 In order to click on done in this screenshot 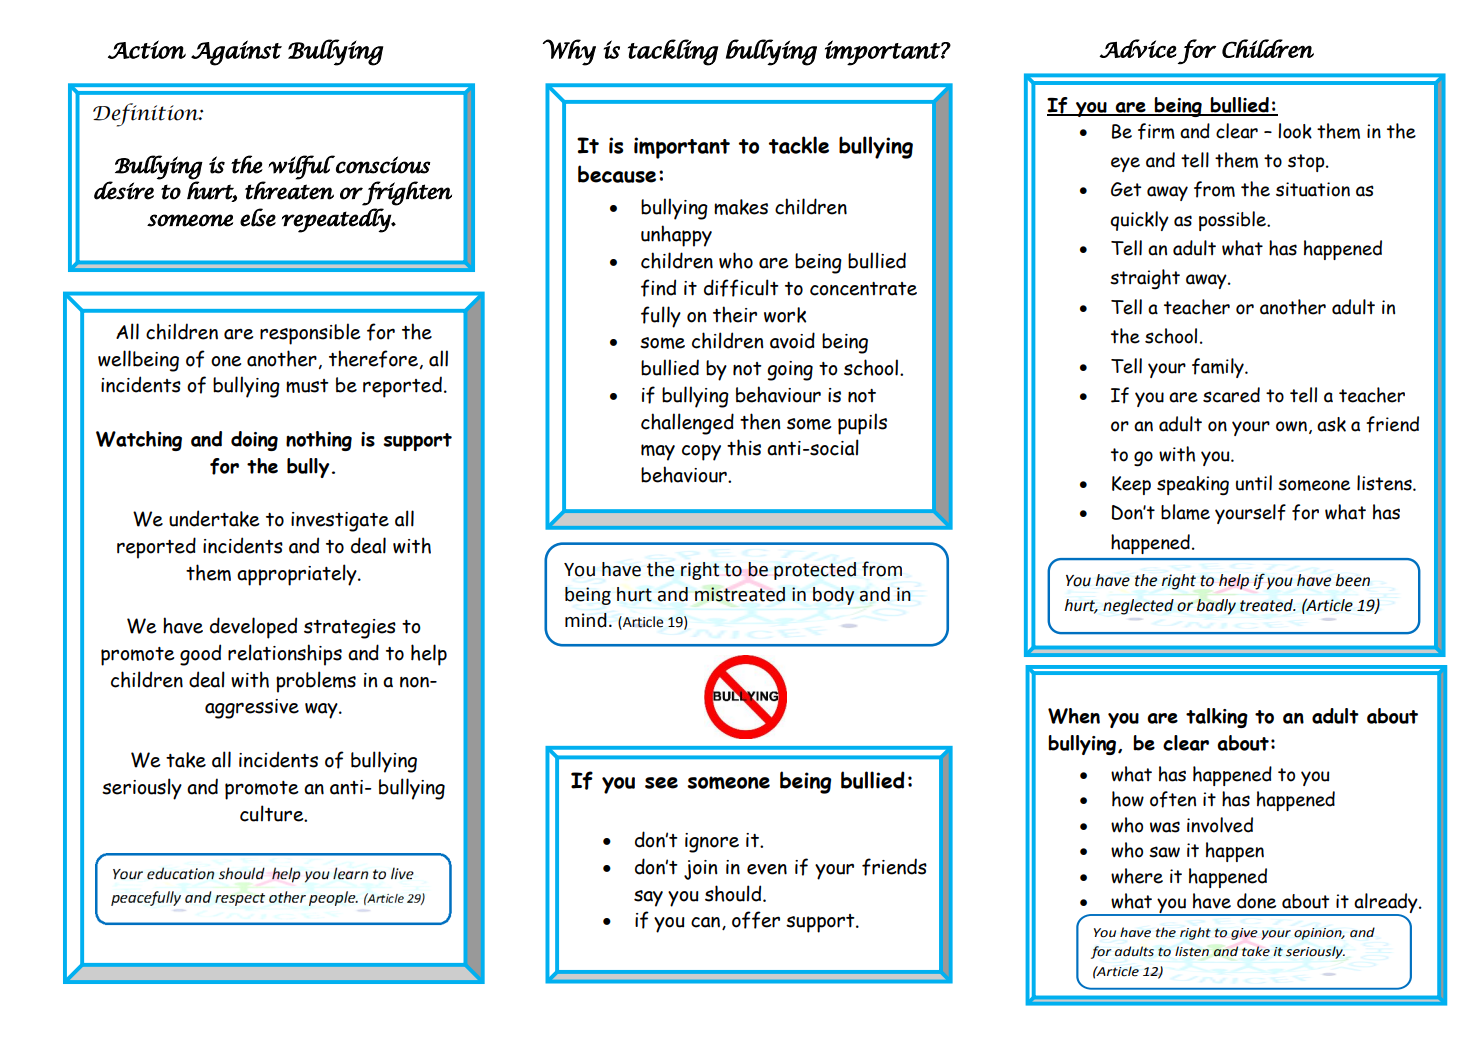, I will do `click(1256, 901)`.
